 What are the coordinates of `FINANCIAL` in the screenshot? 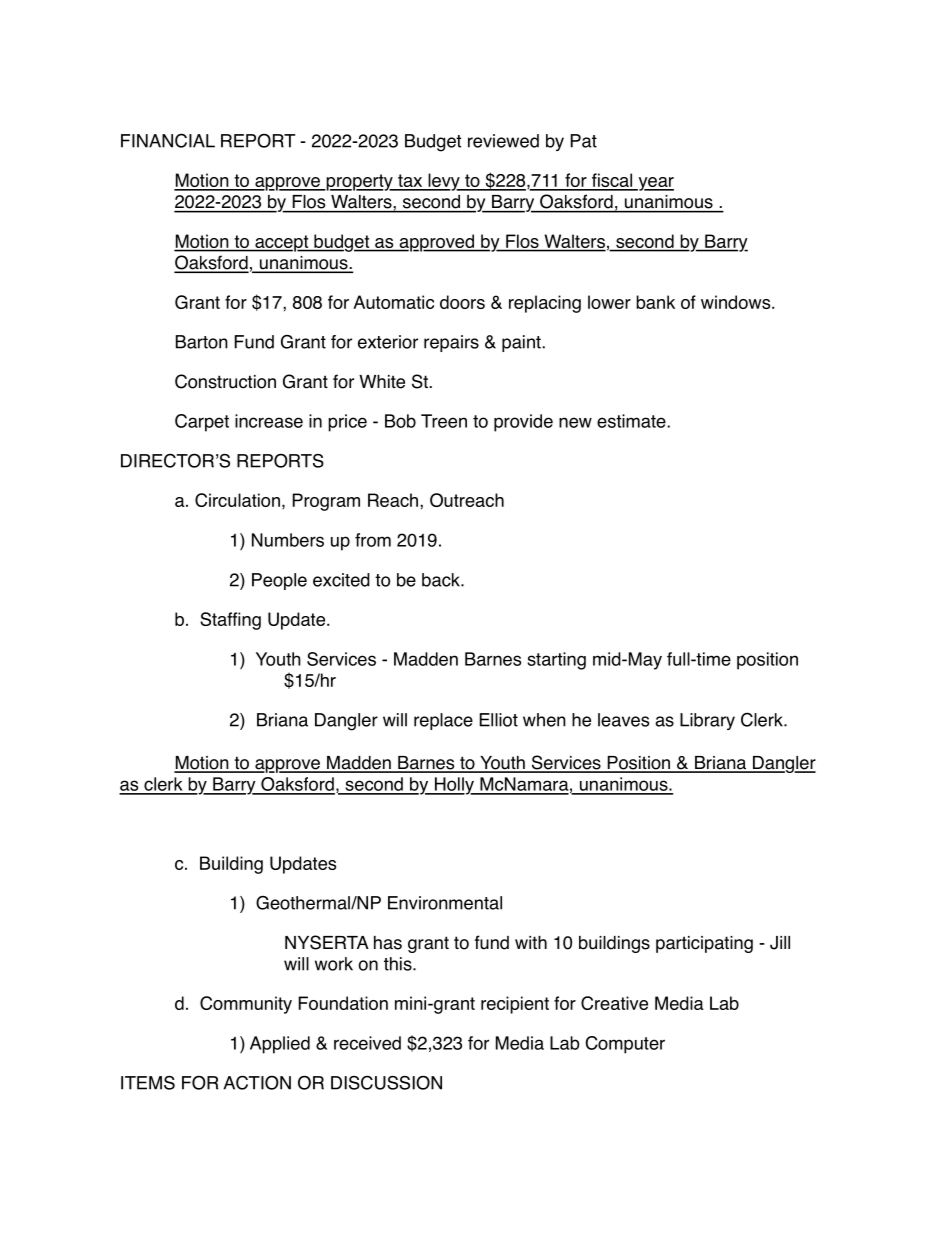 It's located at (168, 140).
